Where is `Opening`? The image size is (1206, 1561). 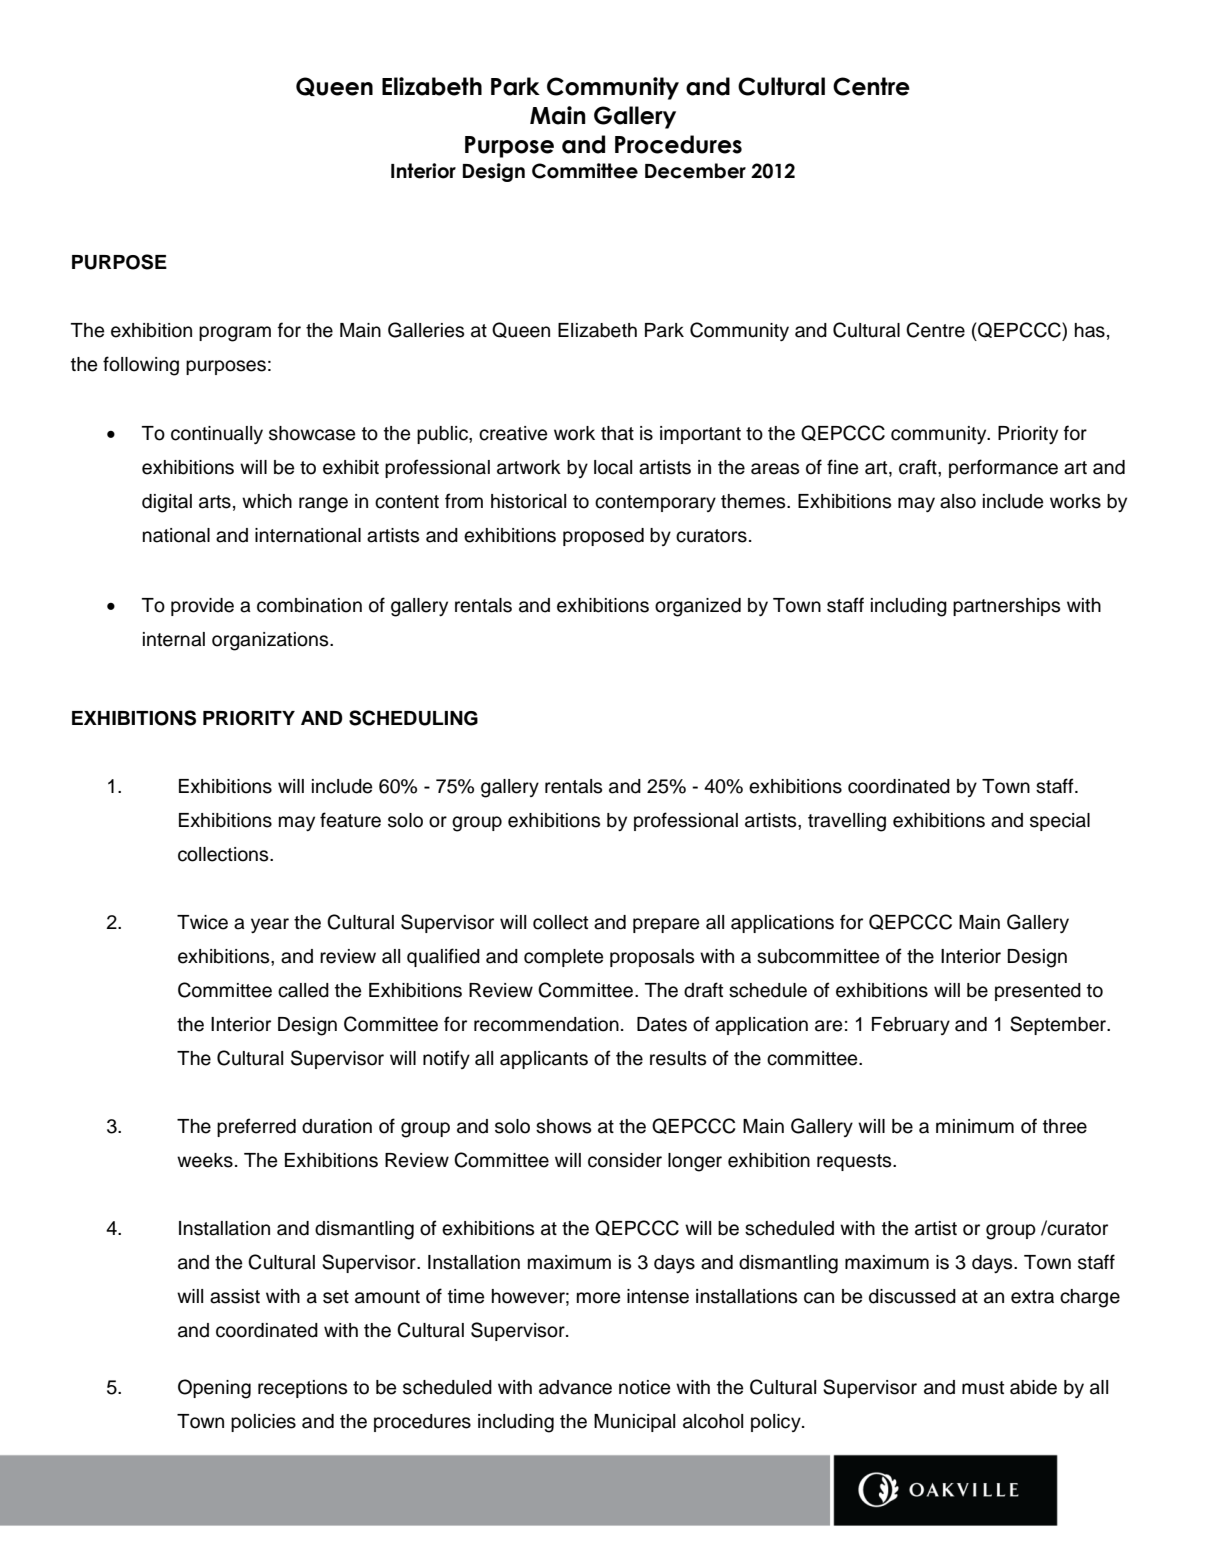
Opening is located at coordinates (214, 1389).
